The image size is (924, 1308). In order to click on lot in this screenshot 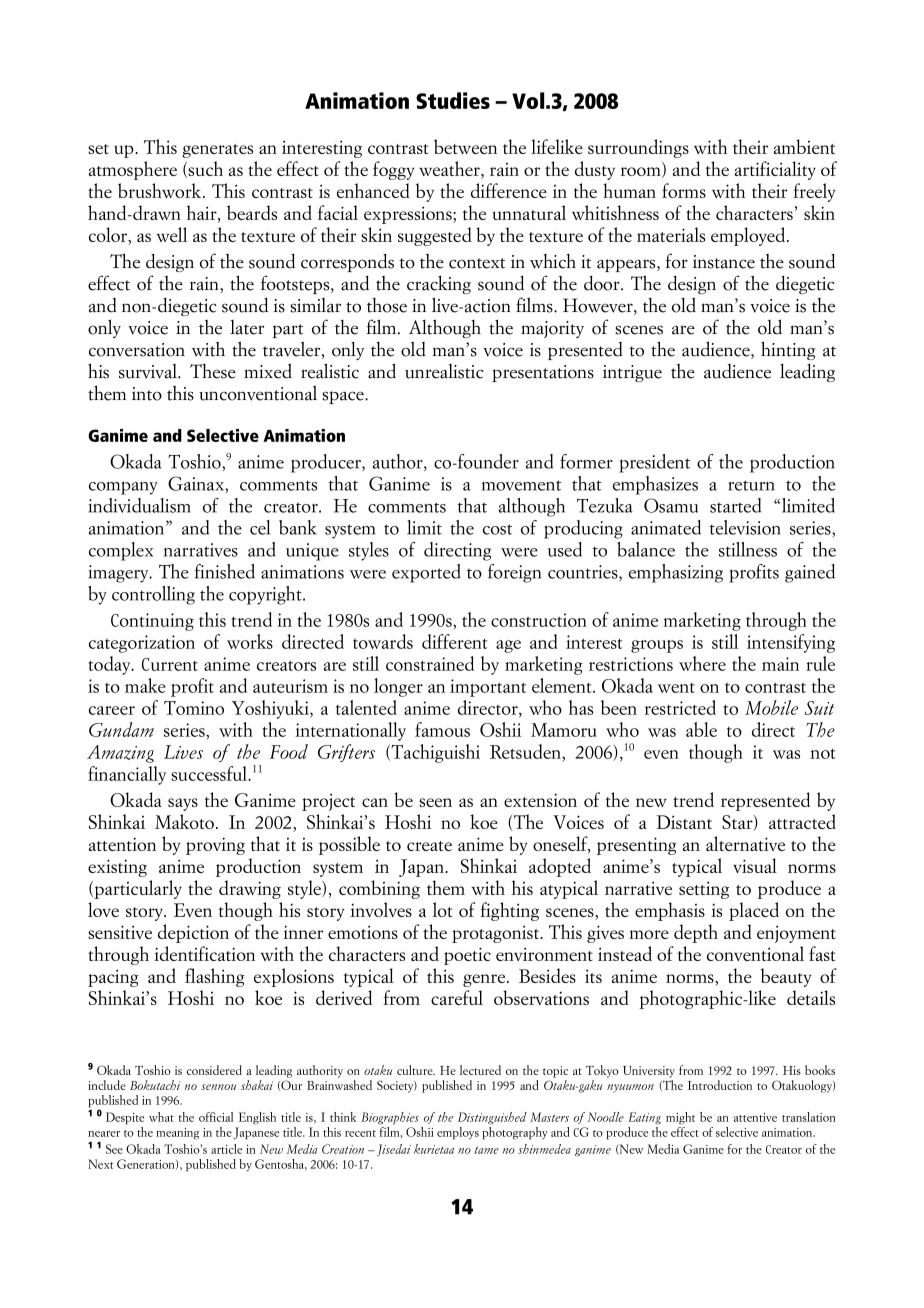, I will do `click(442, 909)`.
